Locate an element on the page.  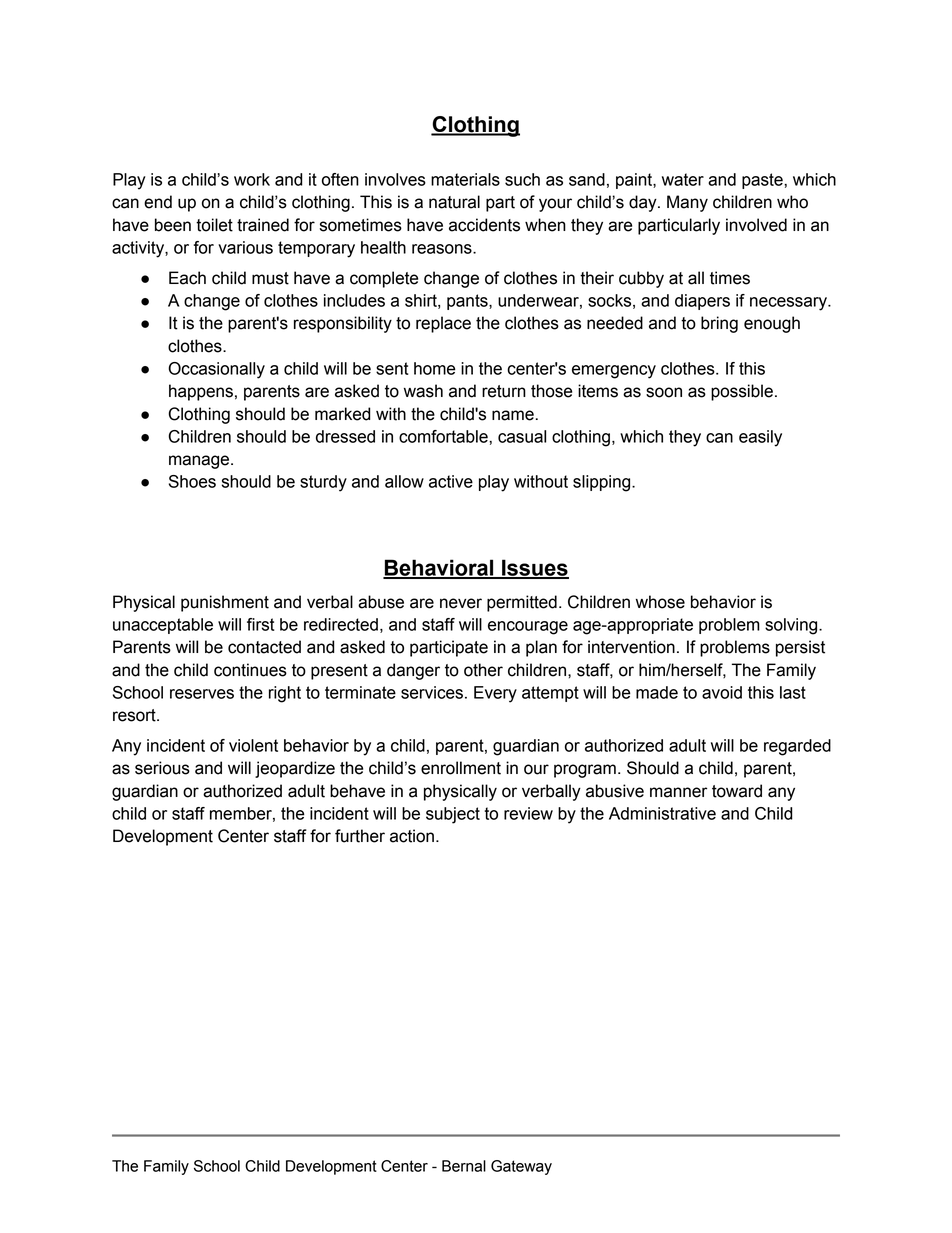
Many is located at coordinates (687, 203).
